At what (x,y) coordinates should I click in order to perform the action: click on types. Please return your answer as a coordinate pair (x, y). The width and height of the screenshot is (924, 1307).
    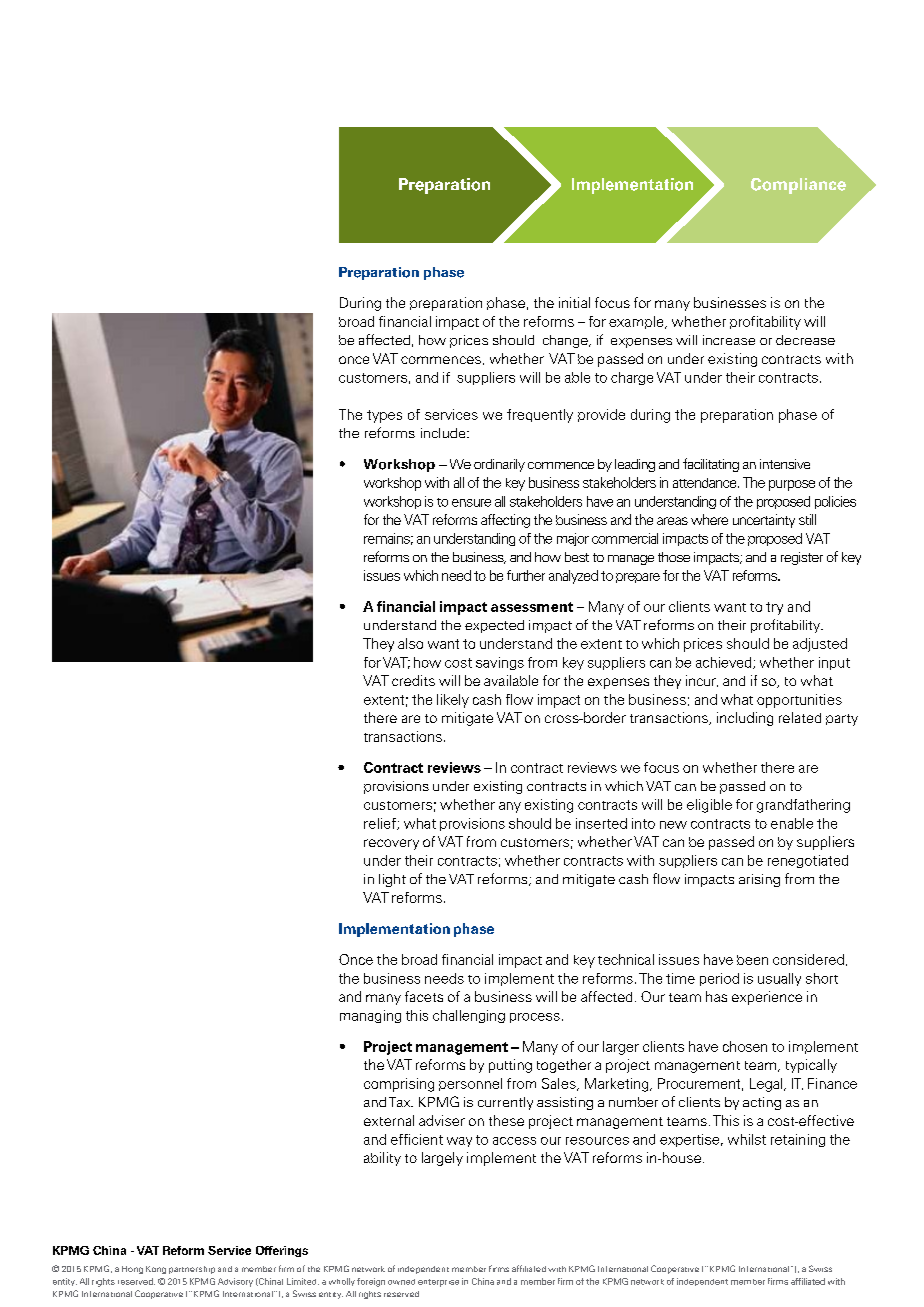
    Looking at the image, I should click on (384, 416).
